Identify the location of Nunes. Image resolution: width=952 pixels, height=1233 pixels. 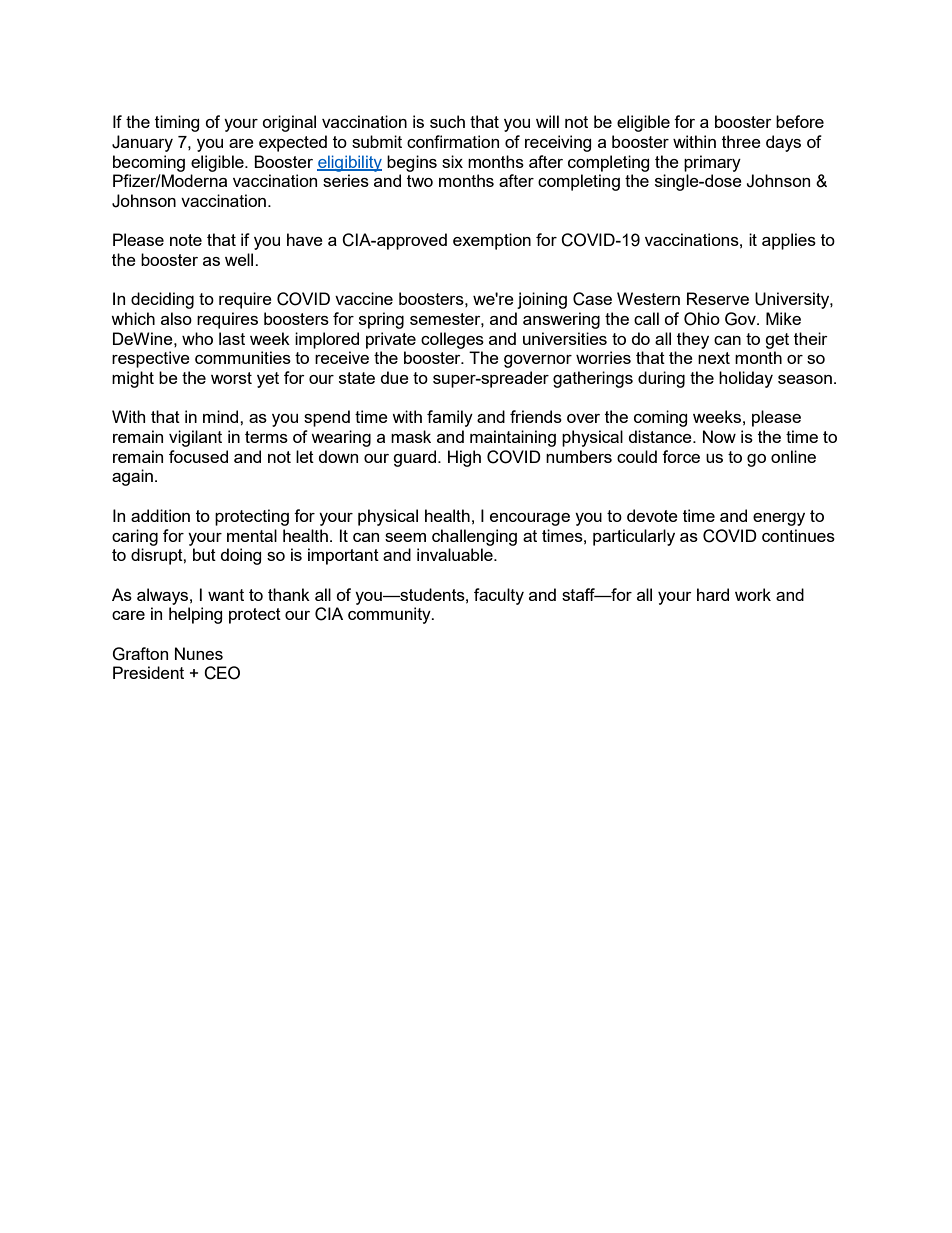
(199, 653).
